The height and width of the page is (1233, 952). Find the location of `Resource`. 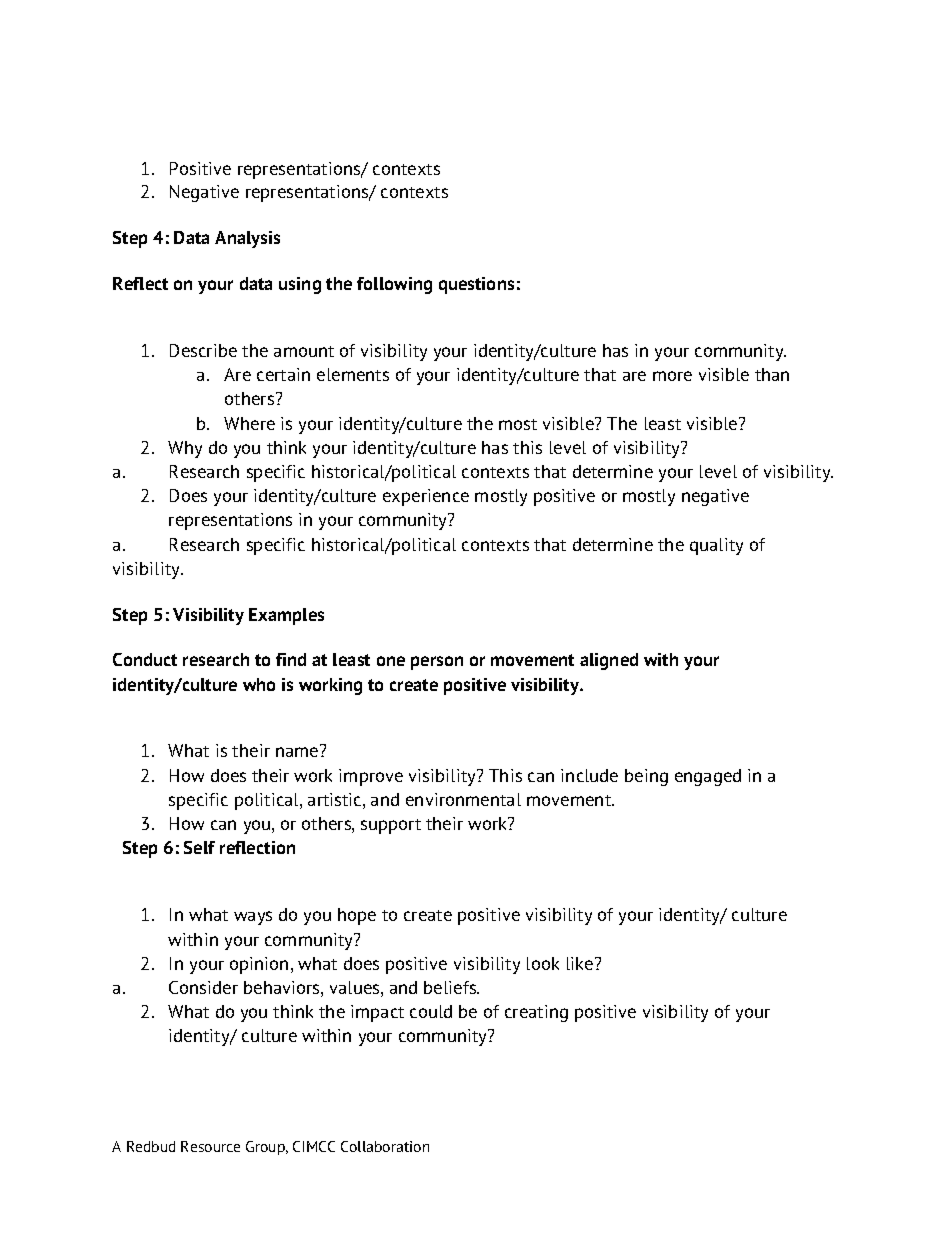

Resource is located at coordinates (210, 1146).
